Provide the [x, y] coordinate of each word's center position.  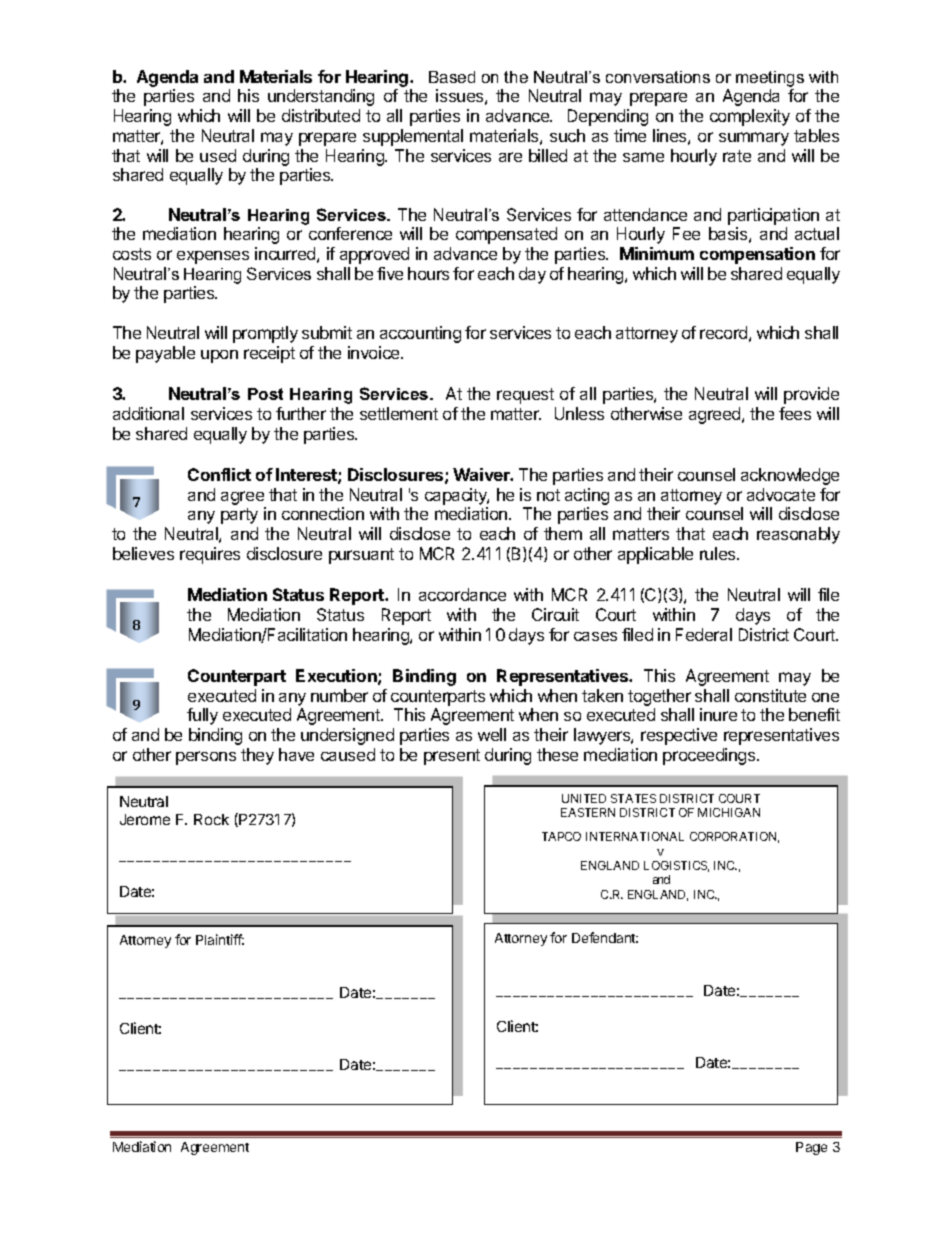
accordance [462, 594]
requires [210, 555]
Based [452, 77]
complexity [750, 117]
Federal [704, 634]
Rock [211, 819]
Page [811, 1148]
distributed [321, 115]
